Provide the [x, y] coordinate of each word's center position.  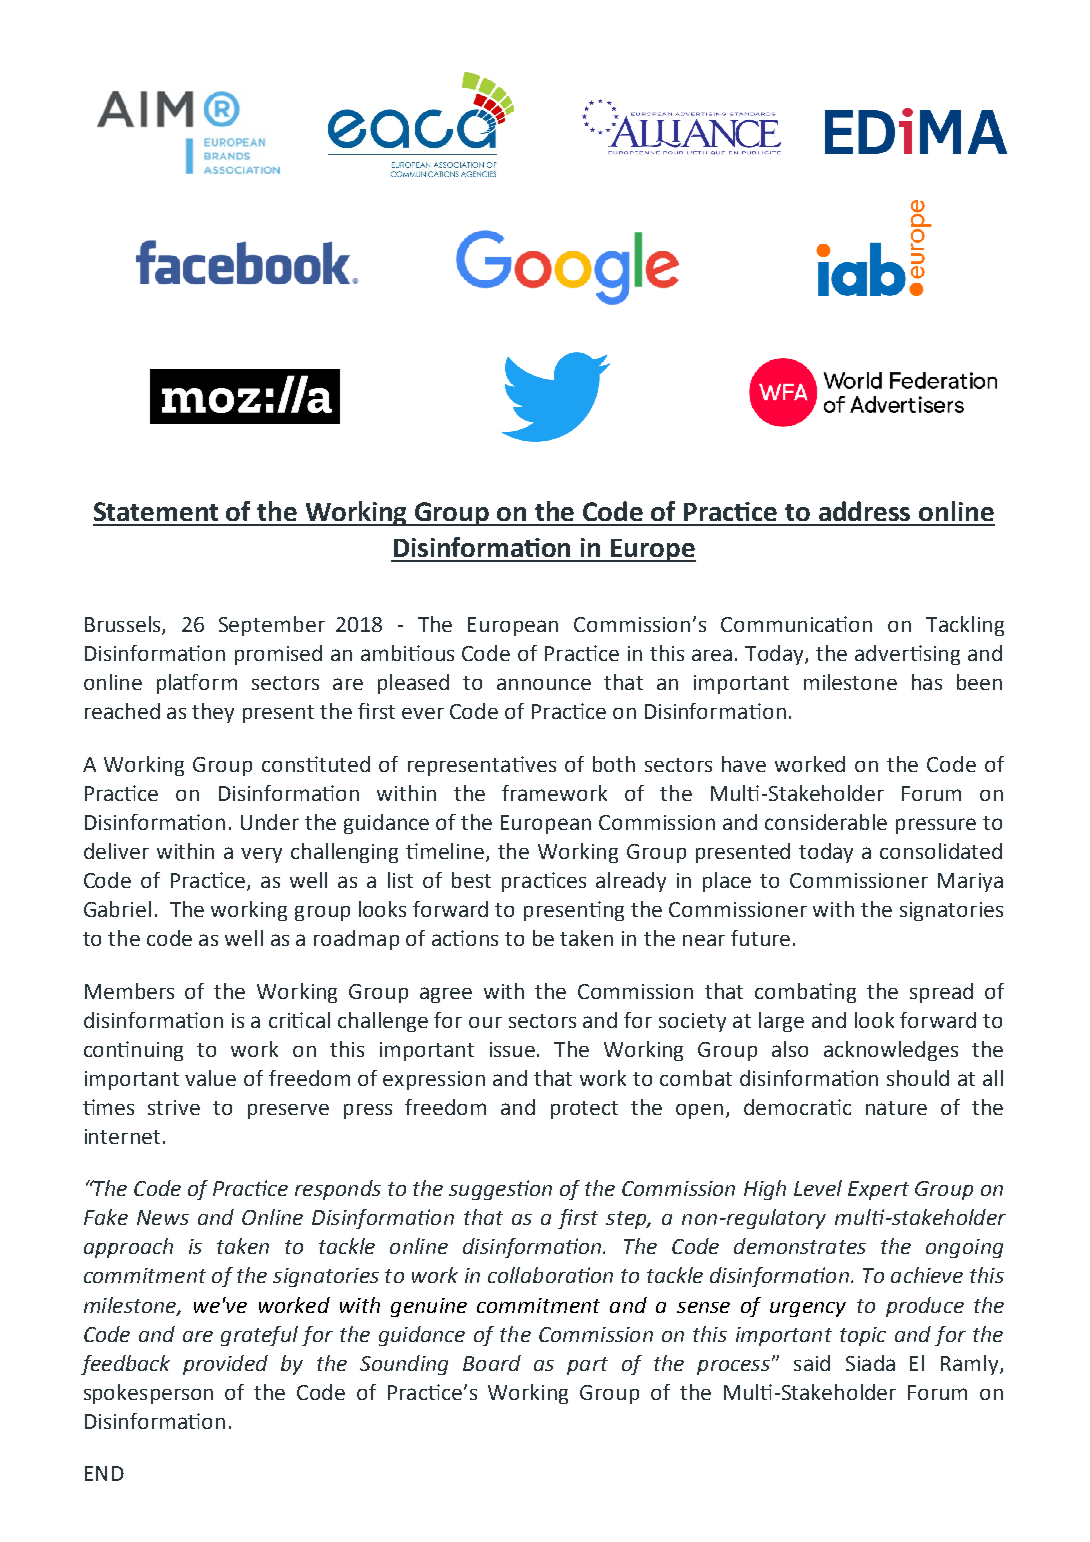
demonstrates [800, 1246]
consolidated [941, 851]
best [471, 880]
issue [514, 1049]
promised [278, 655]
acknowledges [891, 1051]
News [163, 1217]
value [210, 1078]
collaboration [550, 1275]
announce [544, 684]
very [261, 855]
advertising [907, 655]
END [104, 1473]
